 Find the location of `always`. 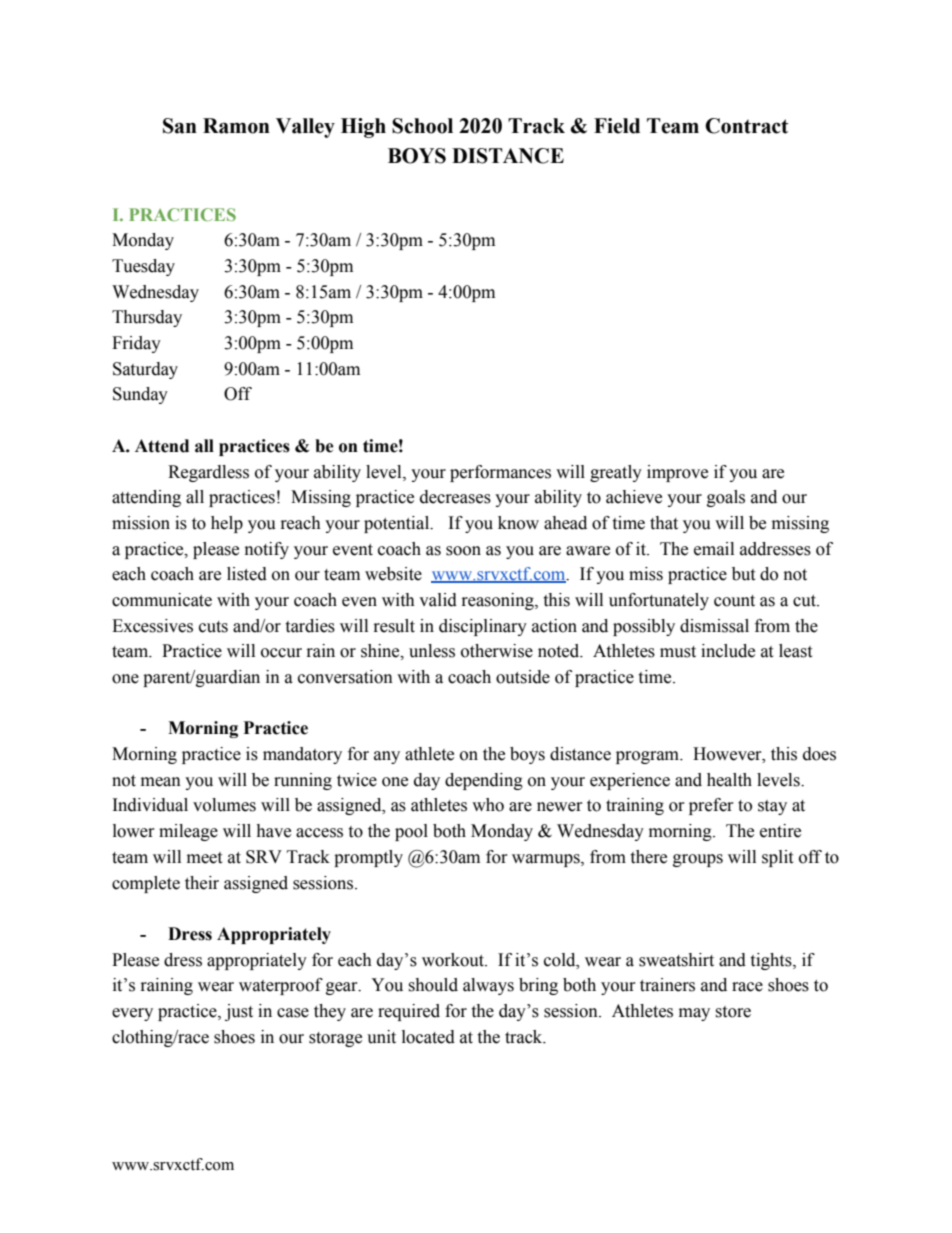

always is located at coordinates (488, 986).
